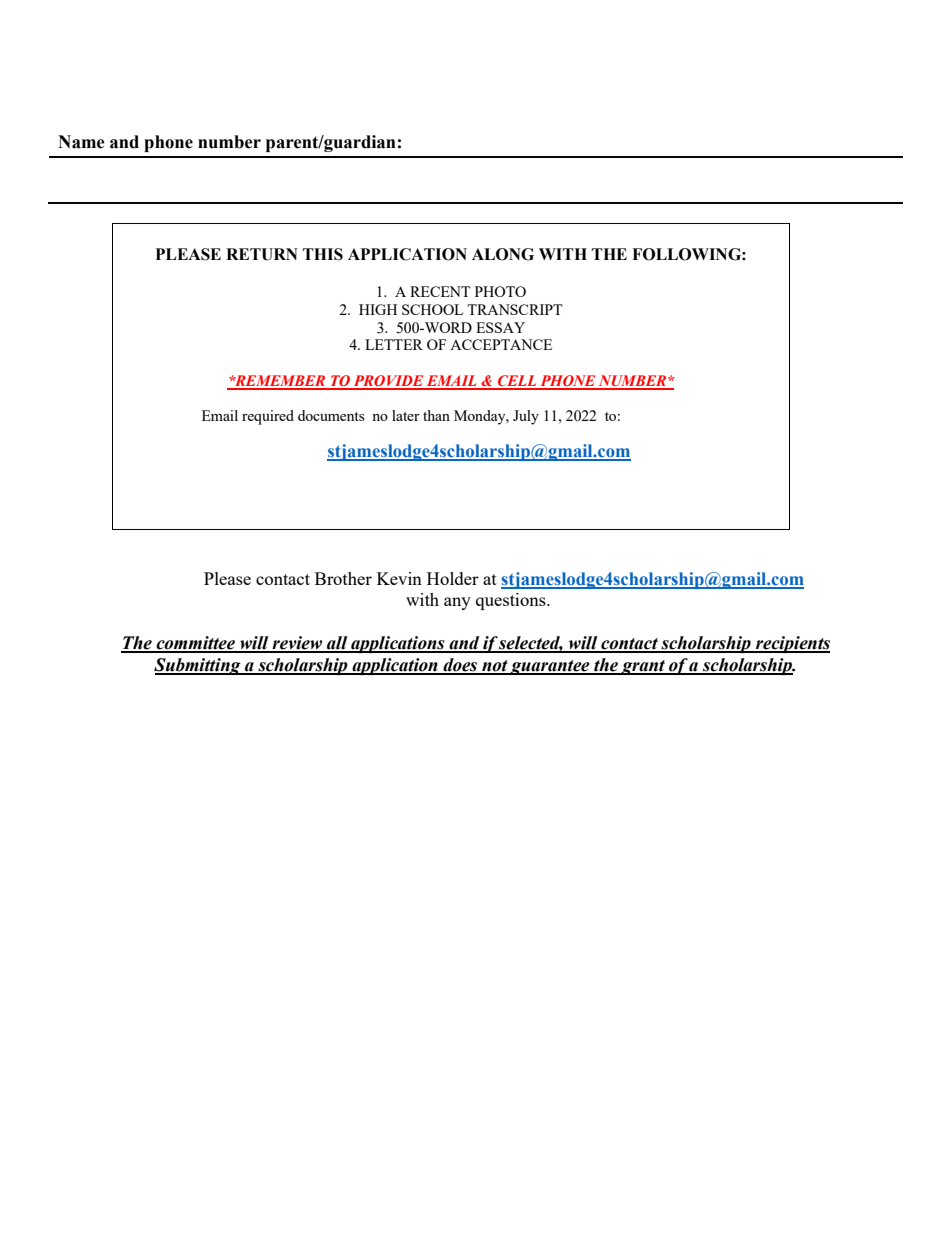  What do you see at coordinates (196, 644) in the image?
I see `committee` at bounding box center [196, 644].
